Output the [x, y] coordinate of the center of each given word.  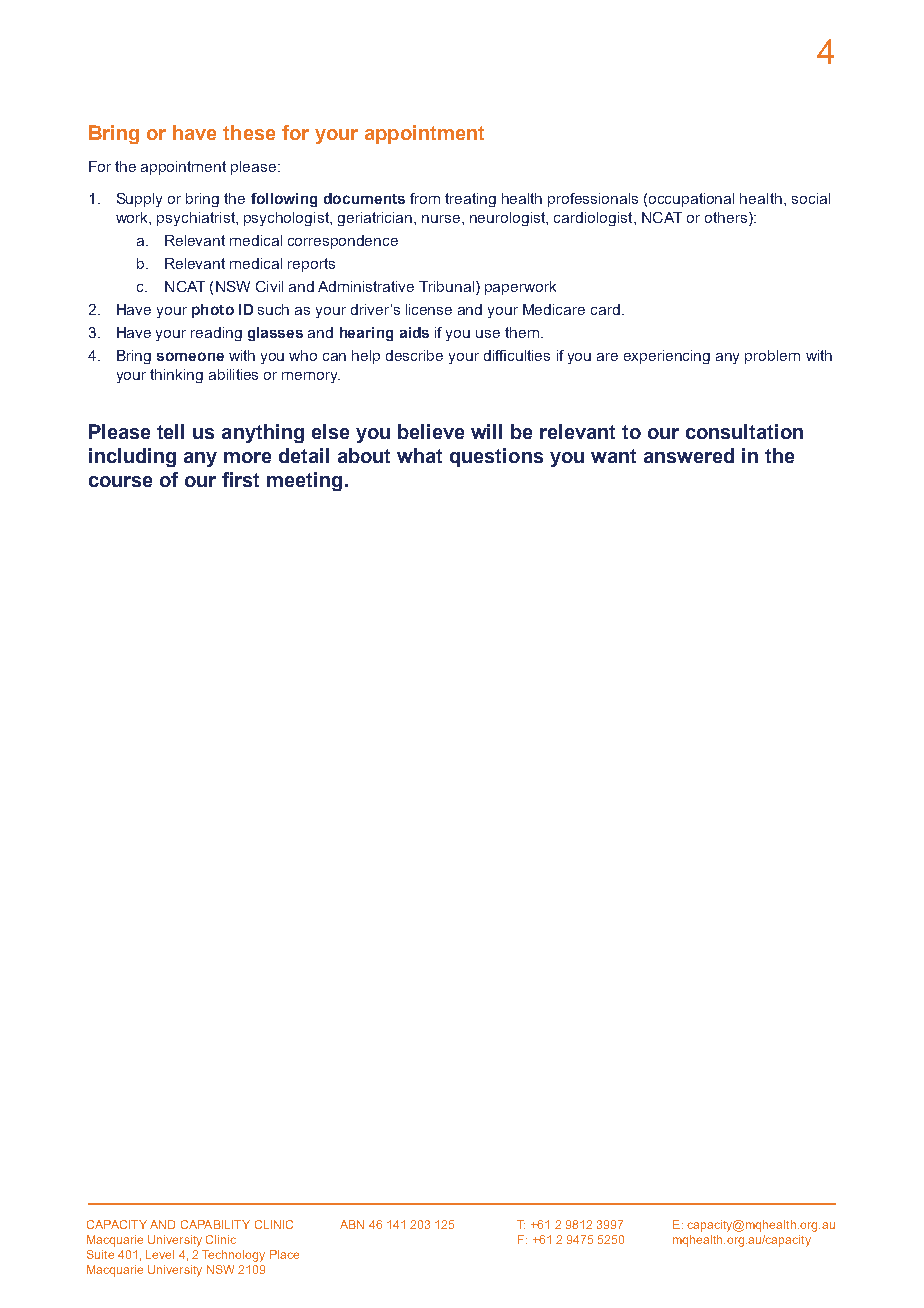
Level [160, 1254]
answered [689, 455]
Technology [233, 1256]
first [240, 479]
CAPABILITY [215, 1224]
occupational [691, 200]
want [613, 456]
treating [470, 200]
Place [284, 1254]
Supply [139, 200]
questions [496, 457]
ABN [352, 1224]
